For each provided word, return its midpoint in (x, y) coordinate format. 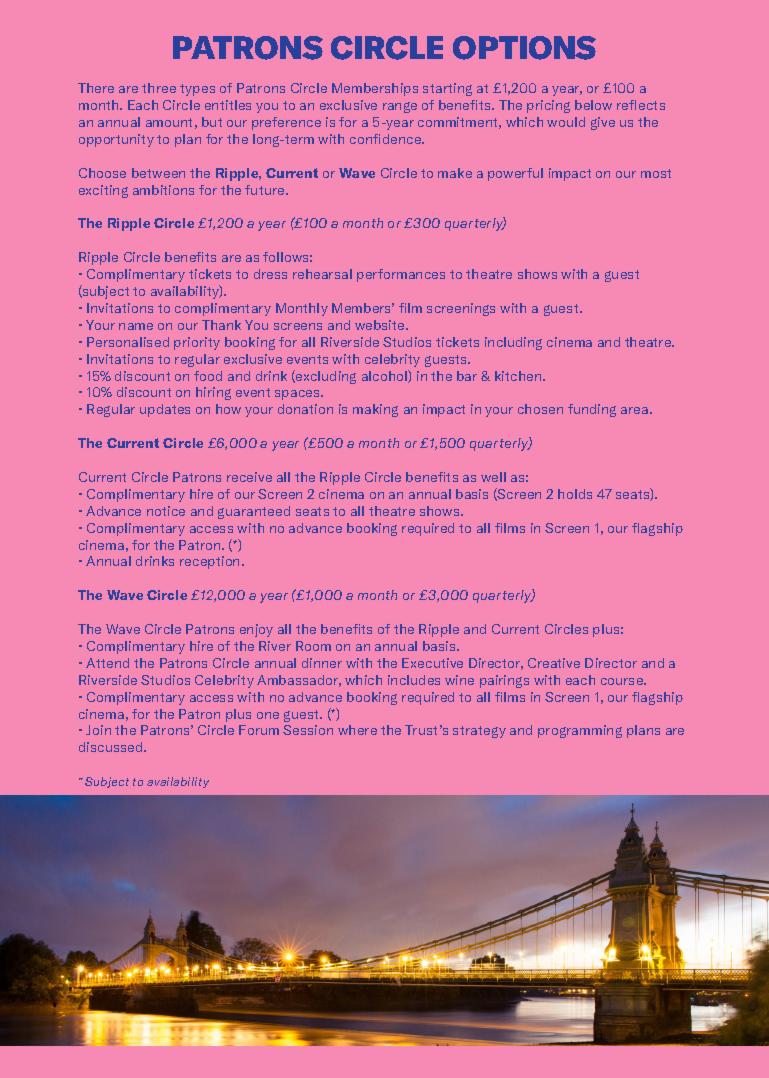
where (357, 730)
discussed (112, 747)
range (400, 107)
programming (580, 731)
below (593, 105)
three (159, 88)
